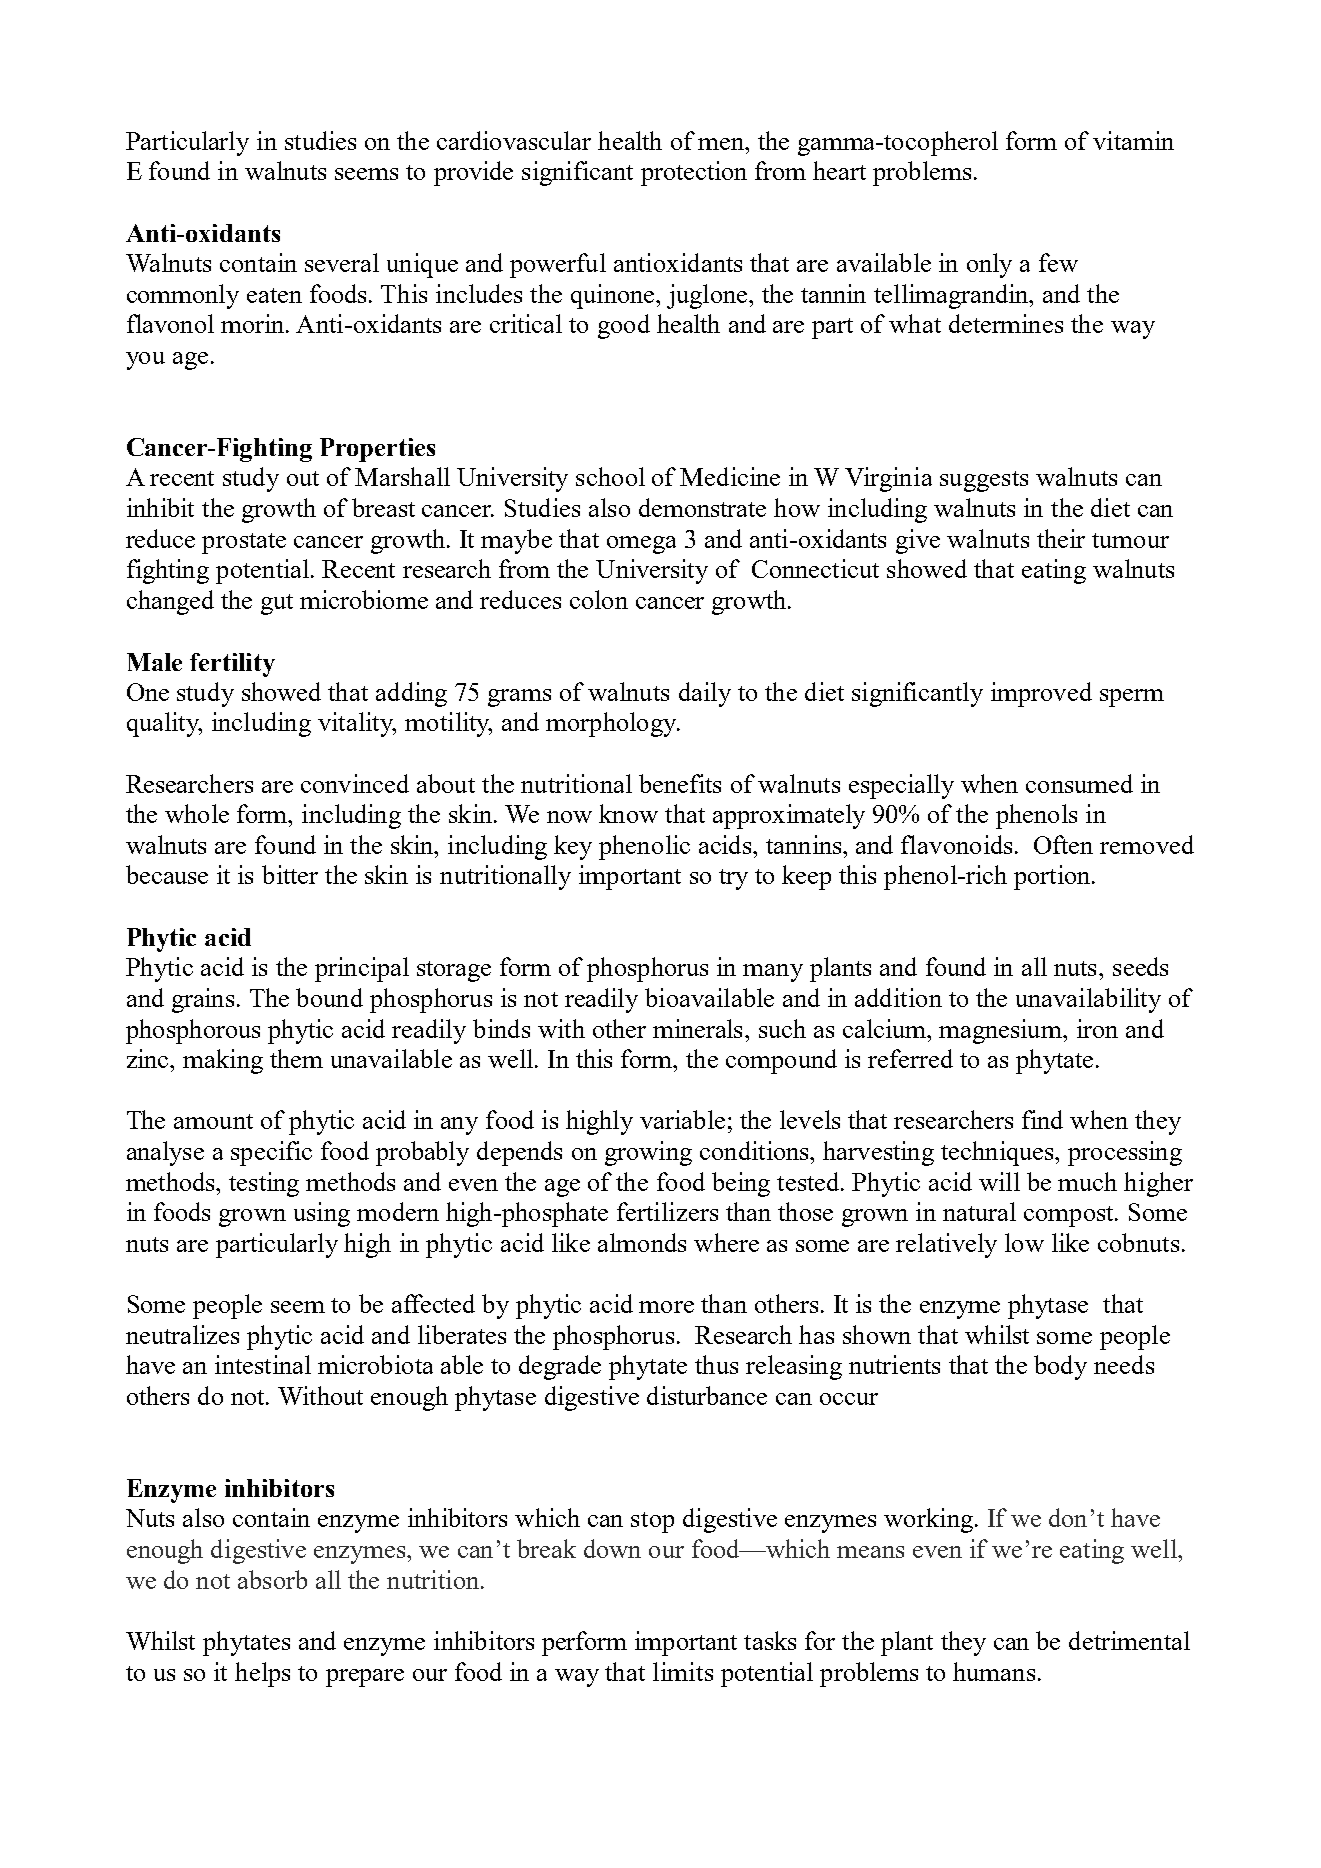 The height and width of the page is (1868, 1321). Describe the element at coordinates (694, 173) in the page. I see `protection` at that location.
